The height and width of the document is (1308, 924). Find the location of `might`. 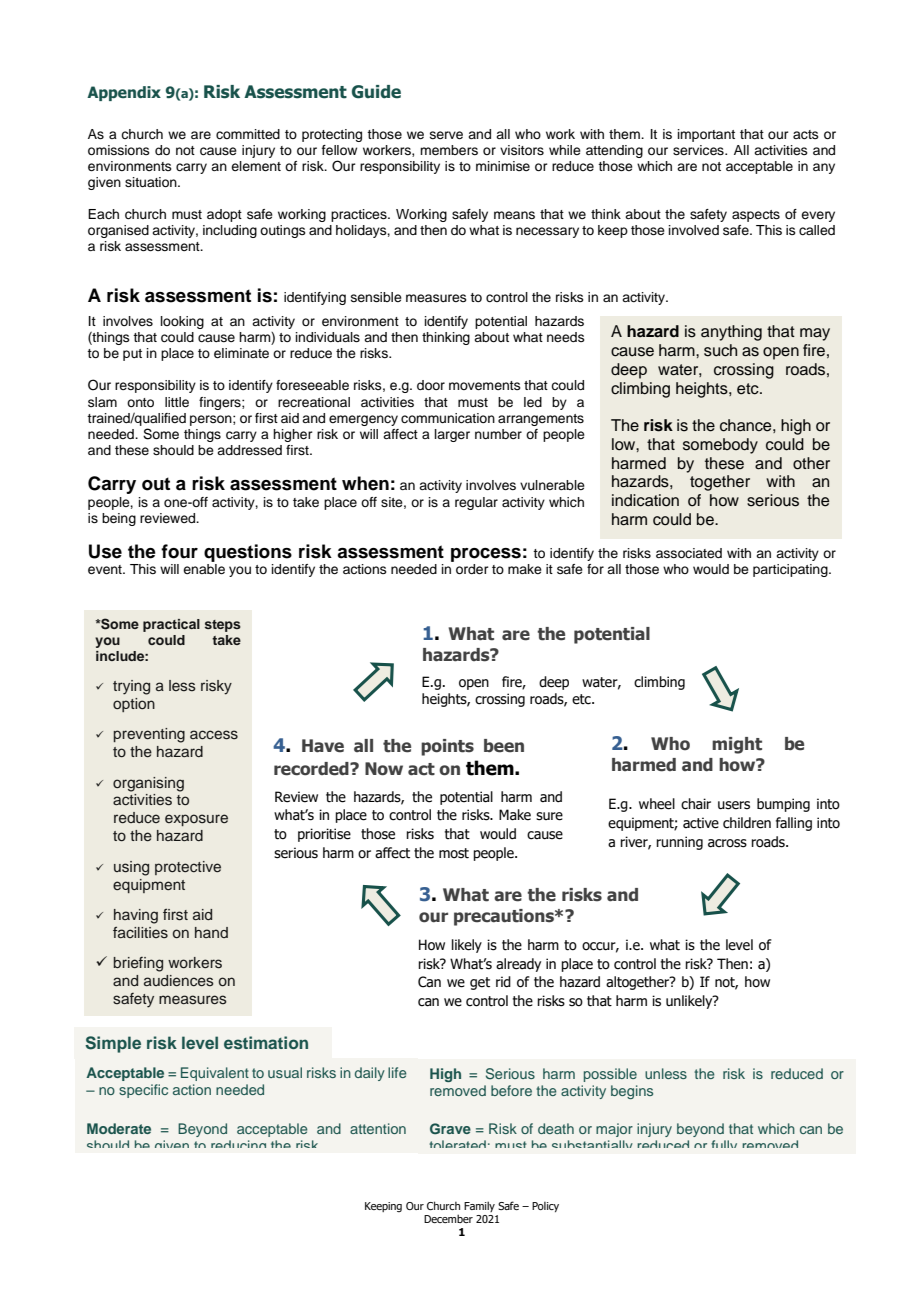

might is located at coordinates (737, 745).
